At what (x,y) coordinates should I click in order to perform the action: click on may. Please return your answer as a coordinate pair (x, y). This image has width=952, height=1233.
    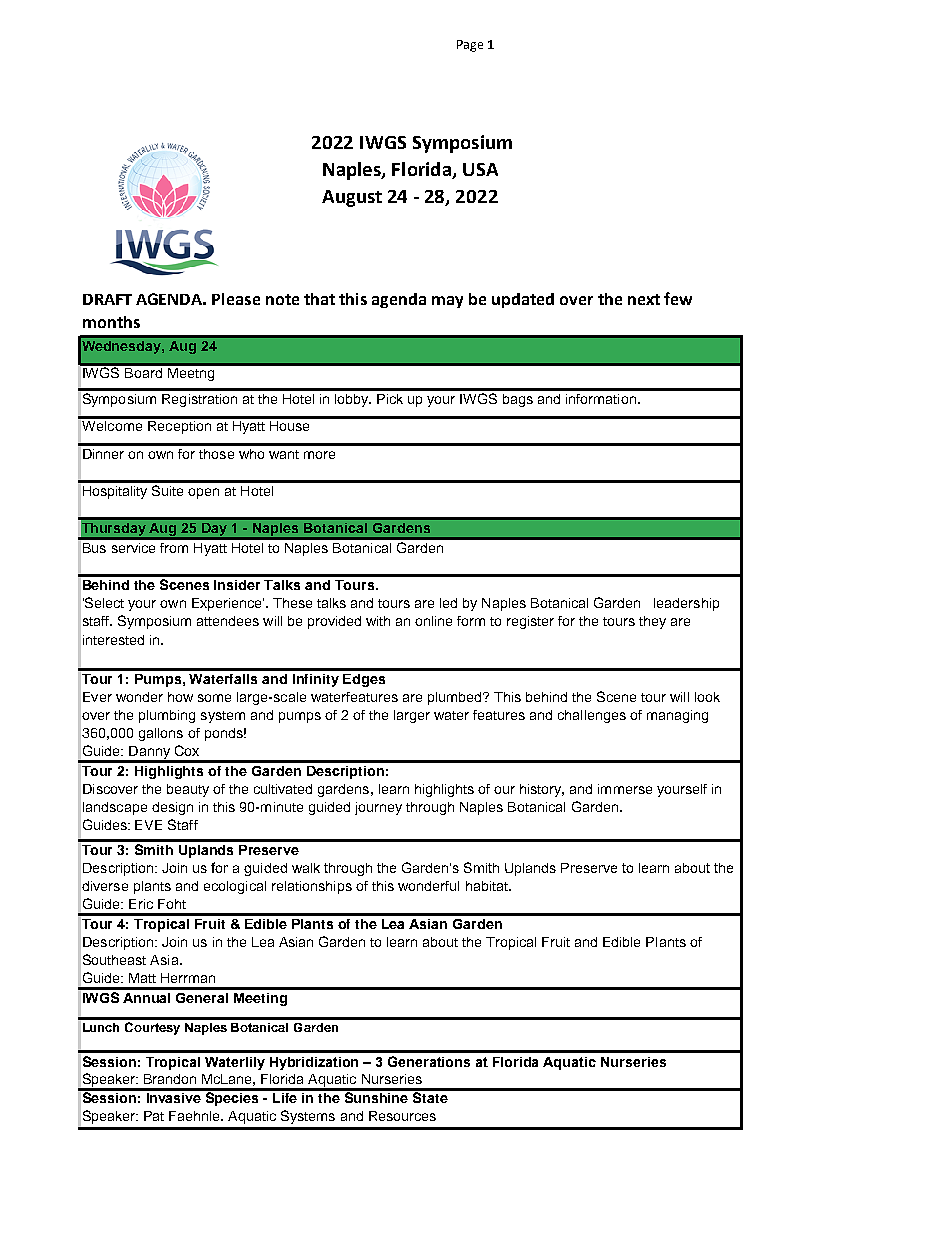
    Looking at the image, I should click on (447, 302).
